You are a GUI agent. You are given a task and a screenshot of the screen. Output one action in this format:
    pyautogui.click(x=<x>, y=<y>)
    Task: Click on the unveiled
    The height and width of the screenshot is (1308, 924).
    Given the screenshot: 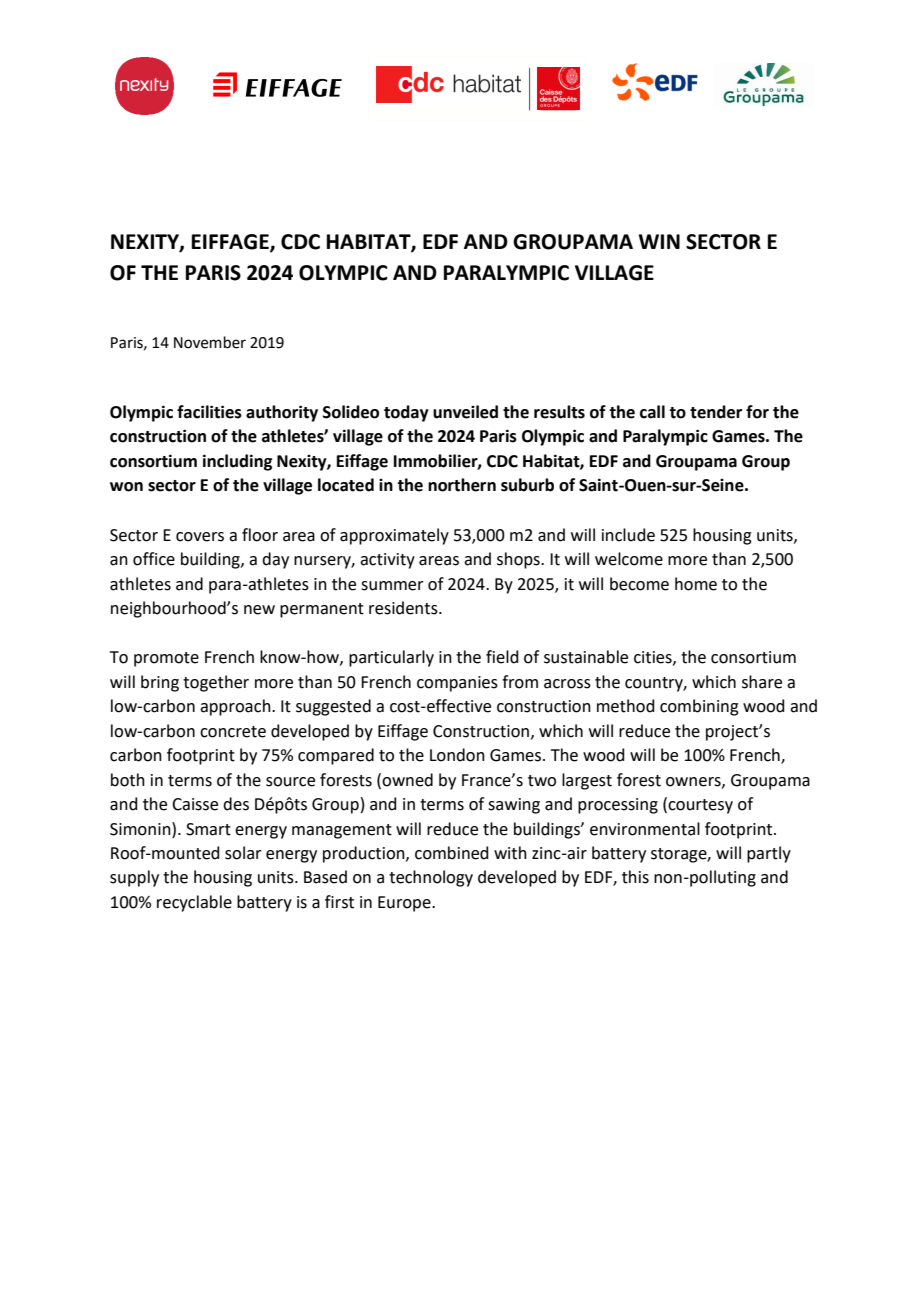 What is the action you would take?
    pyautogui.click(x=465, y=412)
